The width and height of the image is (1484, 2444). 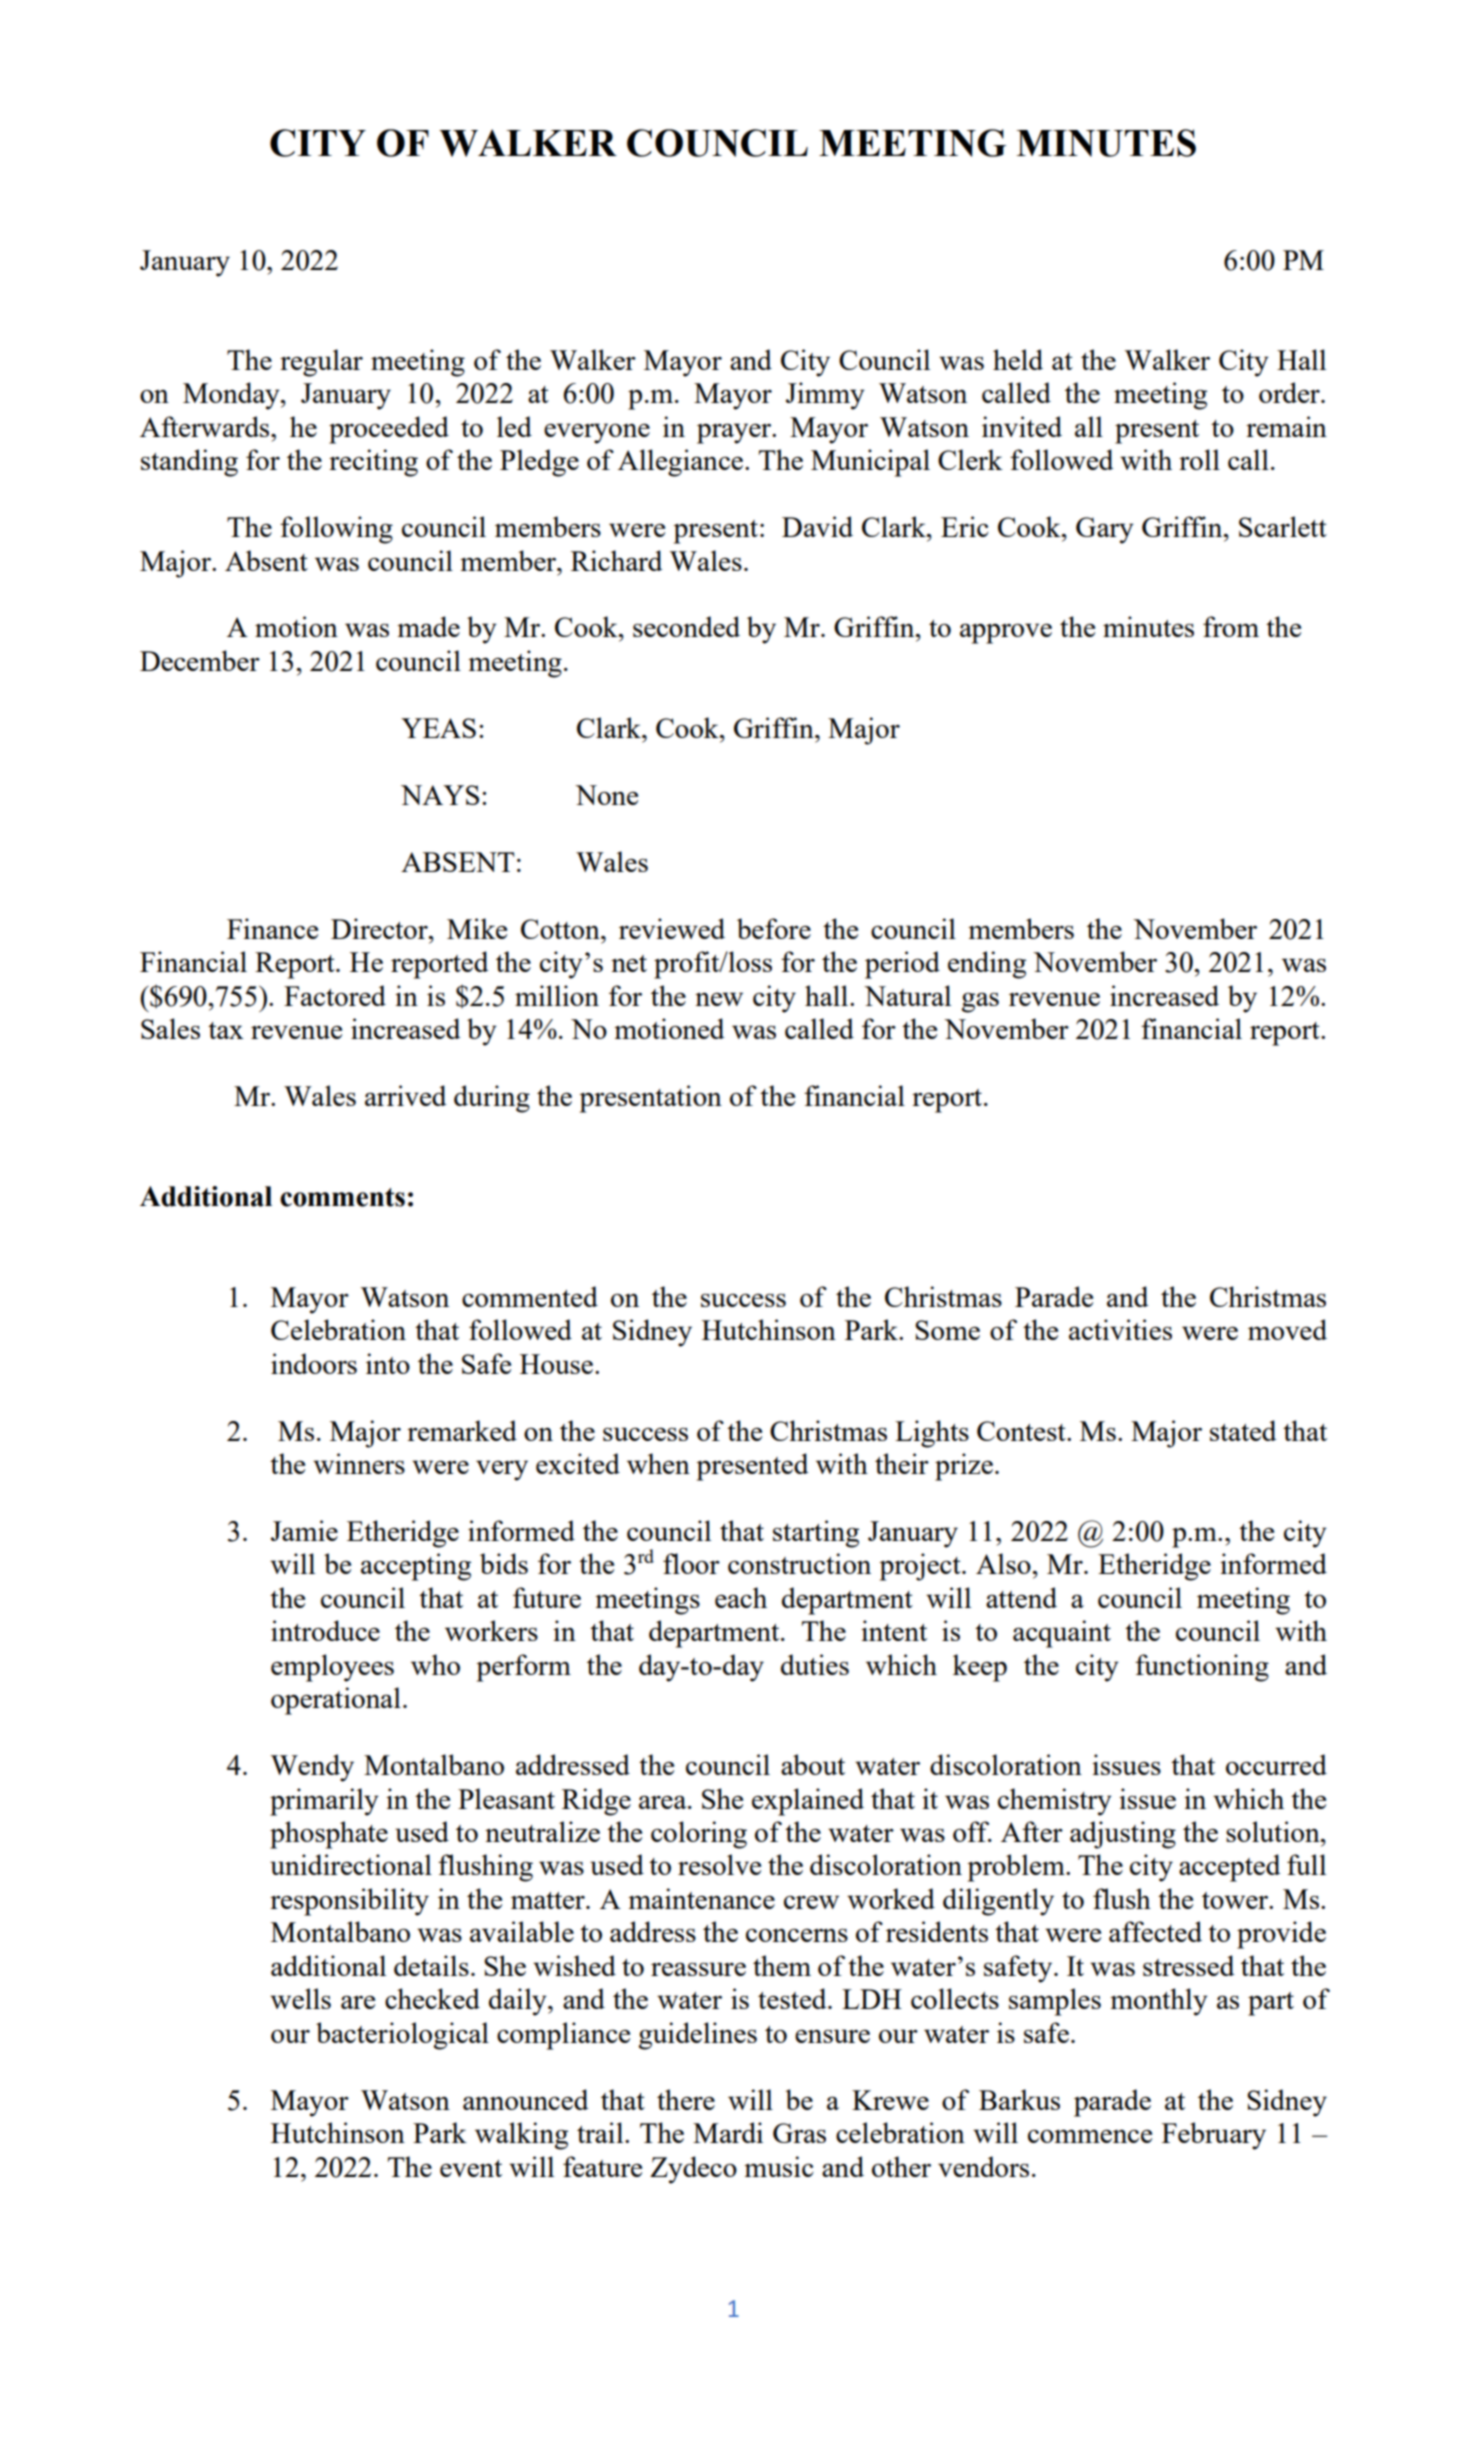 What do you see at coordinates (312, 1768) in the image?
I see `Wendy` at bounding box center [312, 1768].
